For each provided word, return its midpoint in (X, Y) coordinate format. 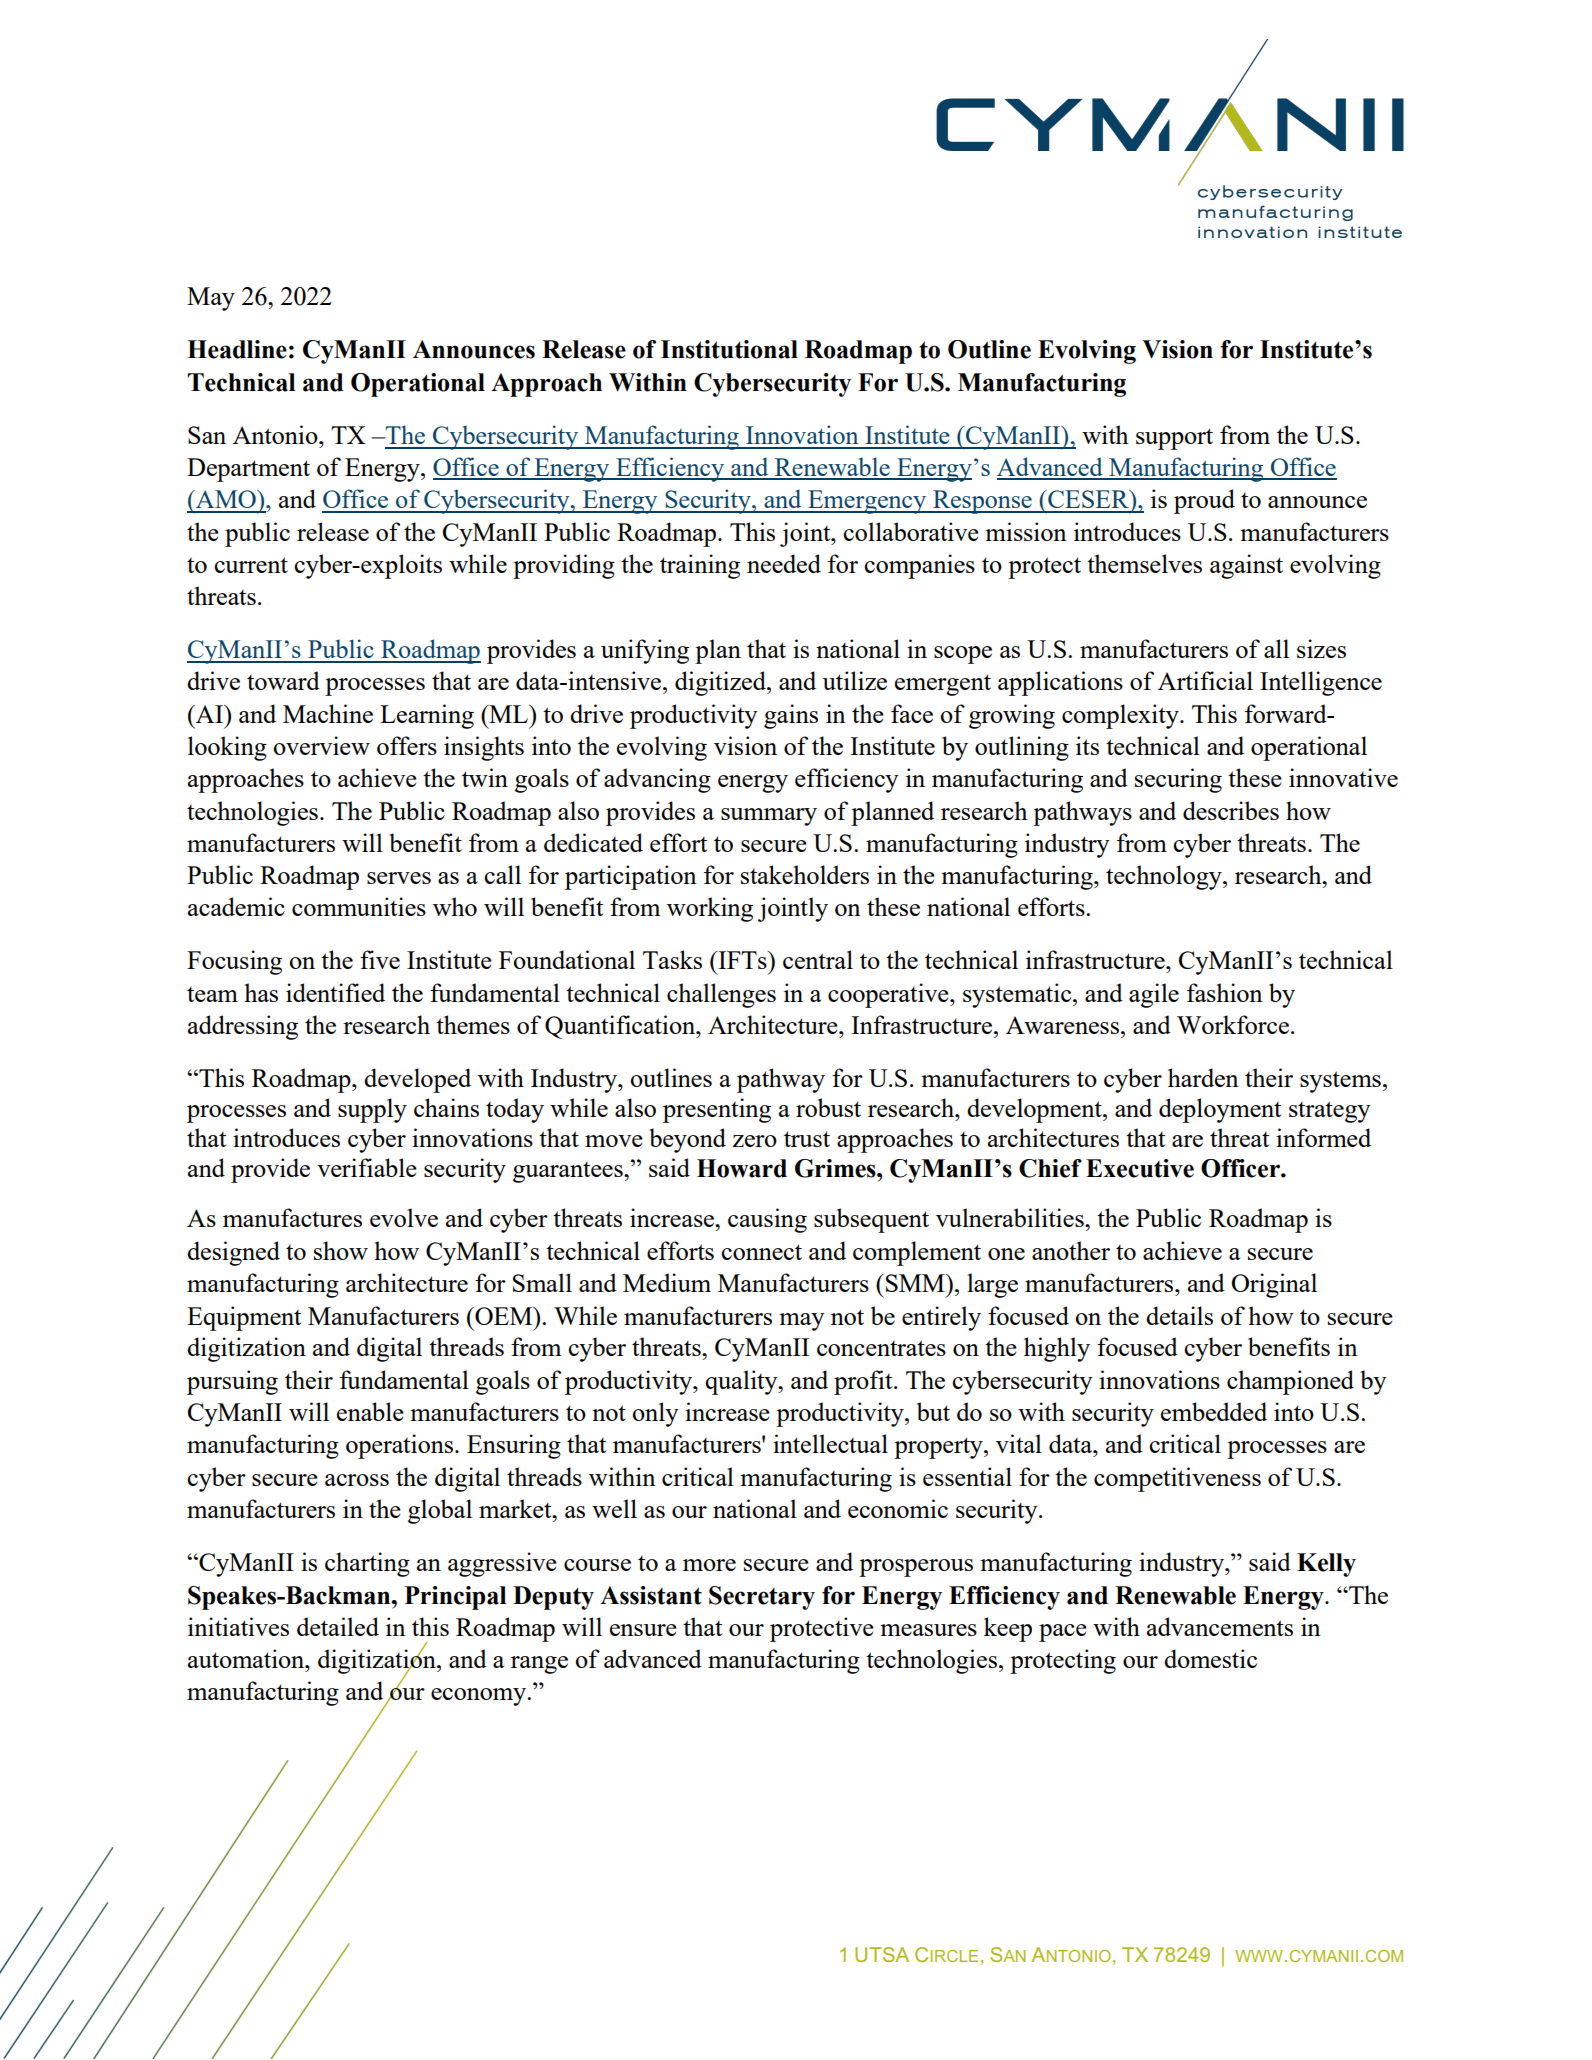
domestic (1210, 1658)
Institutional (729, 349)
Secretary (762, 1598)
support (1174, 439)
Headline (237, 349)
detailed (338, 1626)
